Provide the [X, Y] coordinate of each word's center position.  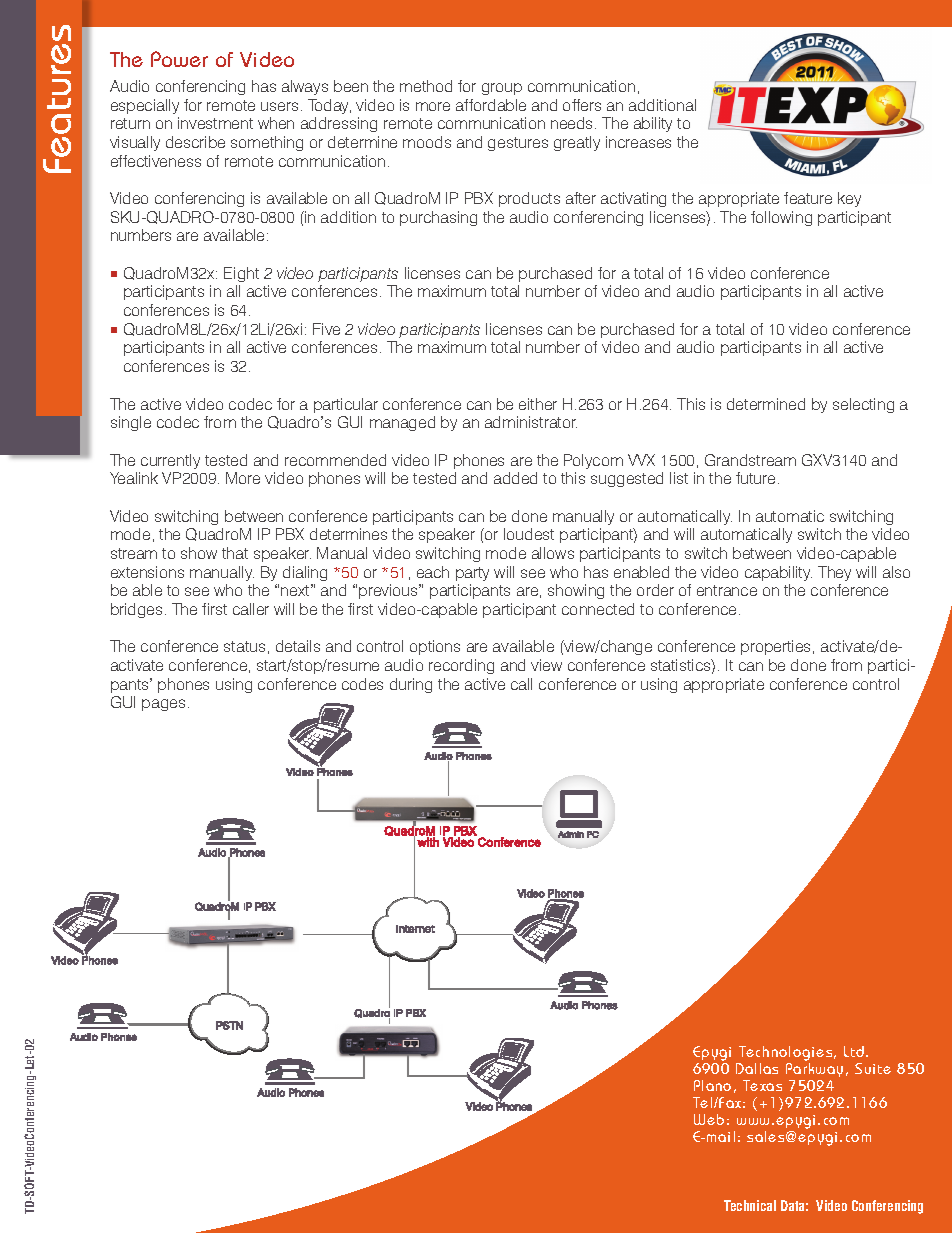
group [502, 89]
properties [777, 647]
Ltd [855, 1051]
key [849, 199]
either [538, 404]
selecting [863, 405]
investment [215, 123]
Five [326, 329]
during [411, 685]
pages [163, 705]
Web [709, 1119]
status [244, 646]
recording [461, 666]
